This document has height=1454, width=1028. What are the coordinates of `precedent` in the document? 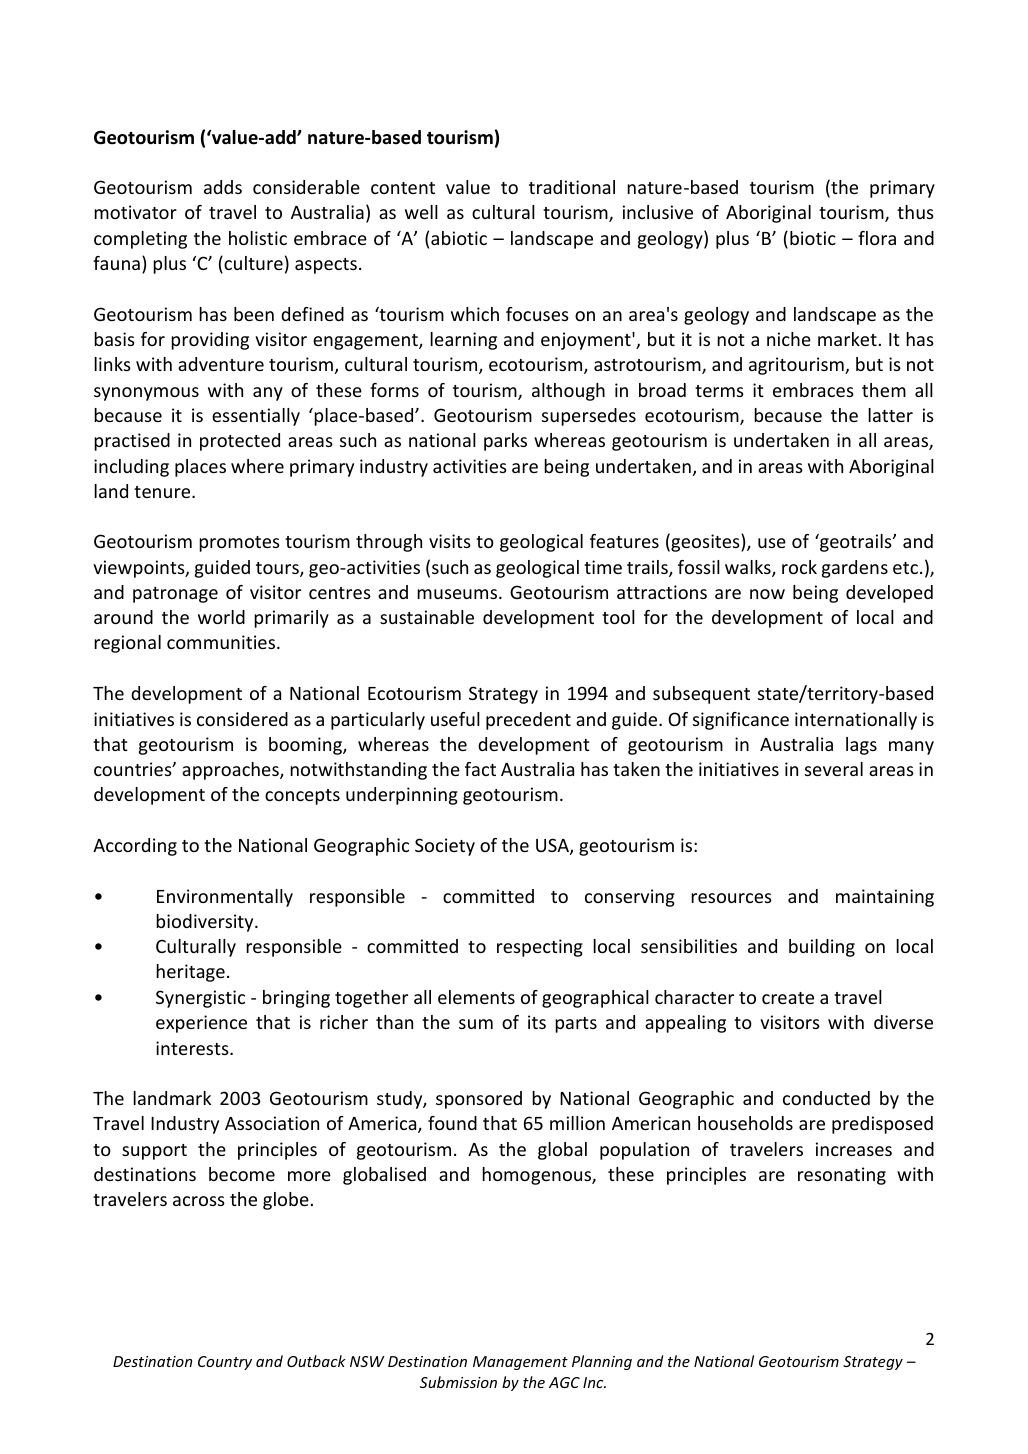 It's located at (528, 721).
